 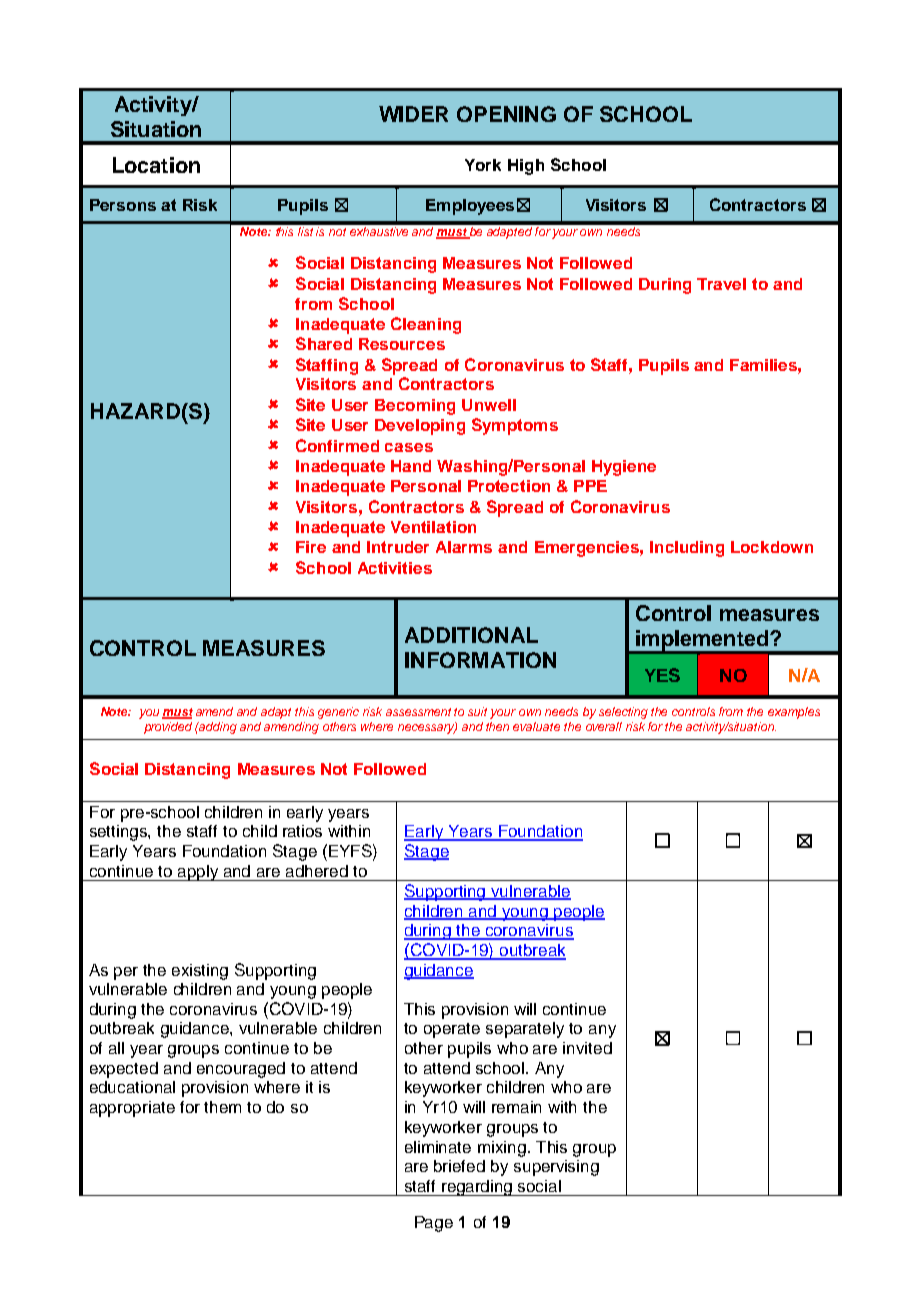 What do you see at coordinates (337, 445) in the document?
I see `Confirmed` at bounding box center [337, 445].
